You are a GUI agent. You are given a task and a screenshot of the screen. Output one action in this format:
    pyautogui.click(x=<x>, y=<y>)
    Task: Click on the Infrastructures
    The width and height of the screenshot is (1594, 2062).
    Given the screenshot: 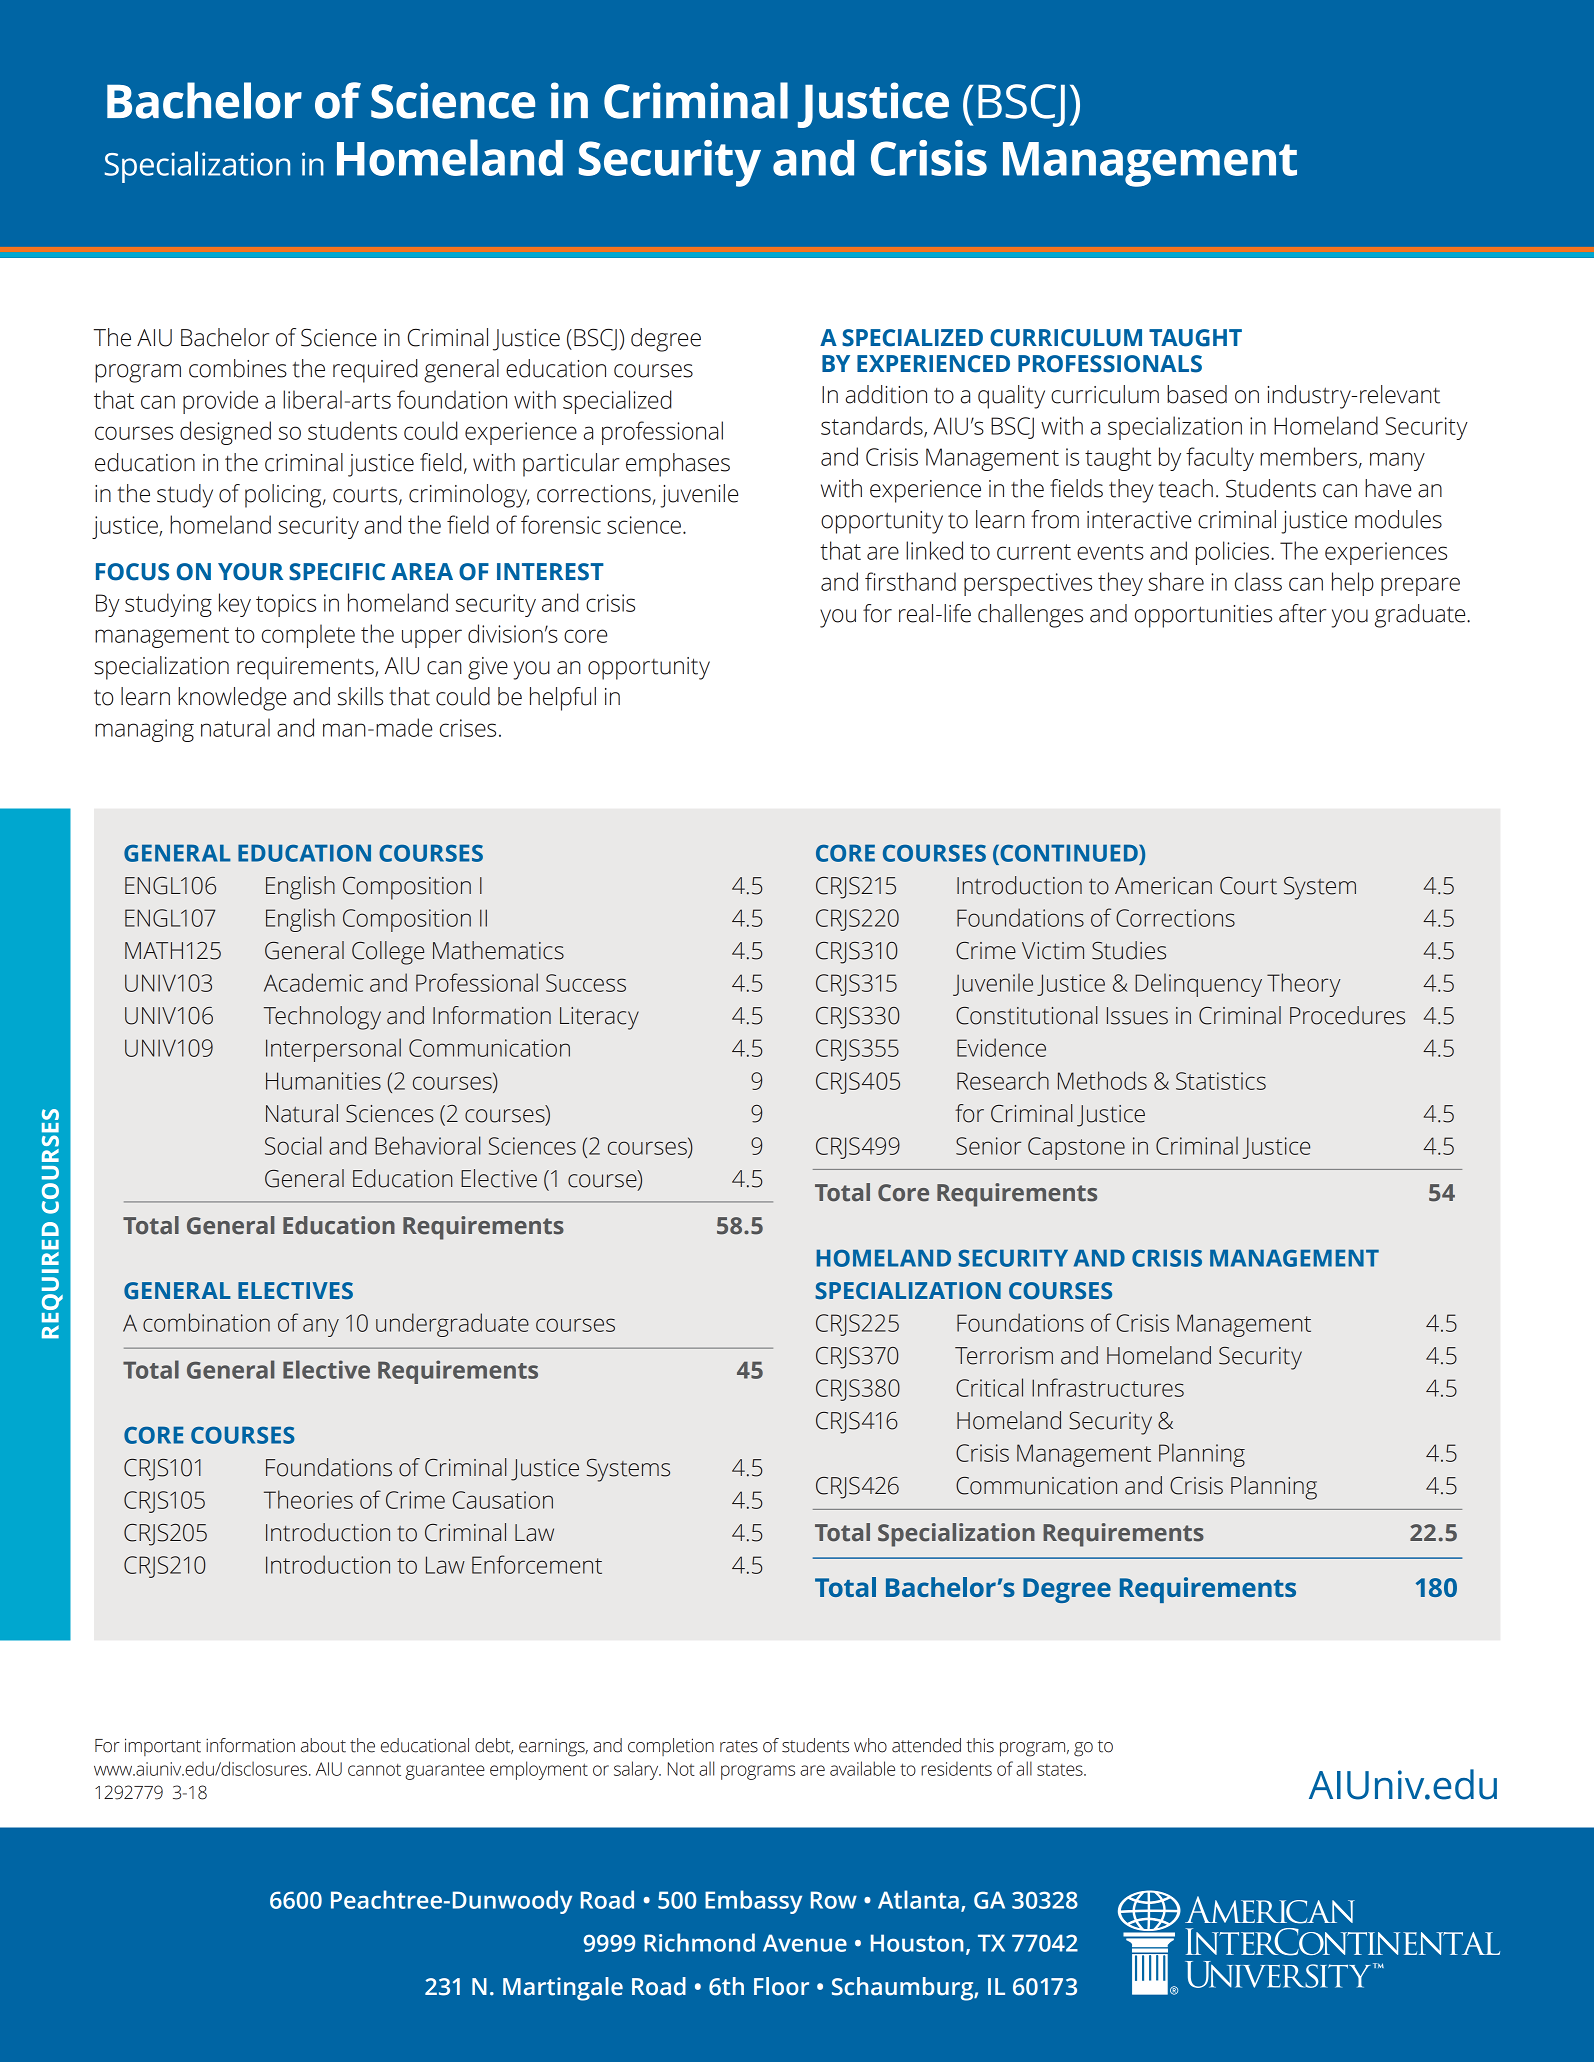 What is the action you would take?
    pyautogui.click(x=1108, y=1387)
